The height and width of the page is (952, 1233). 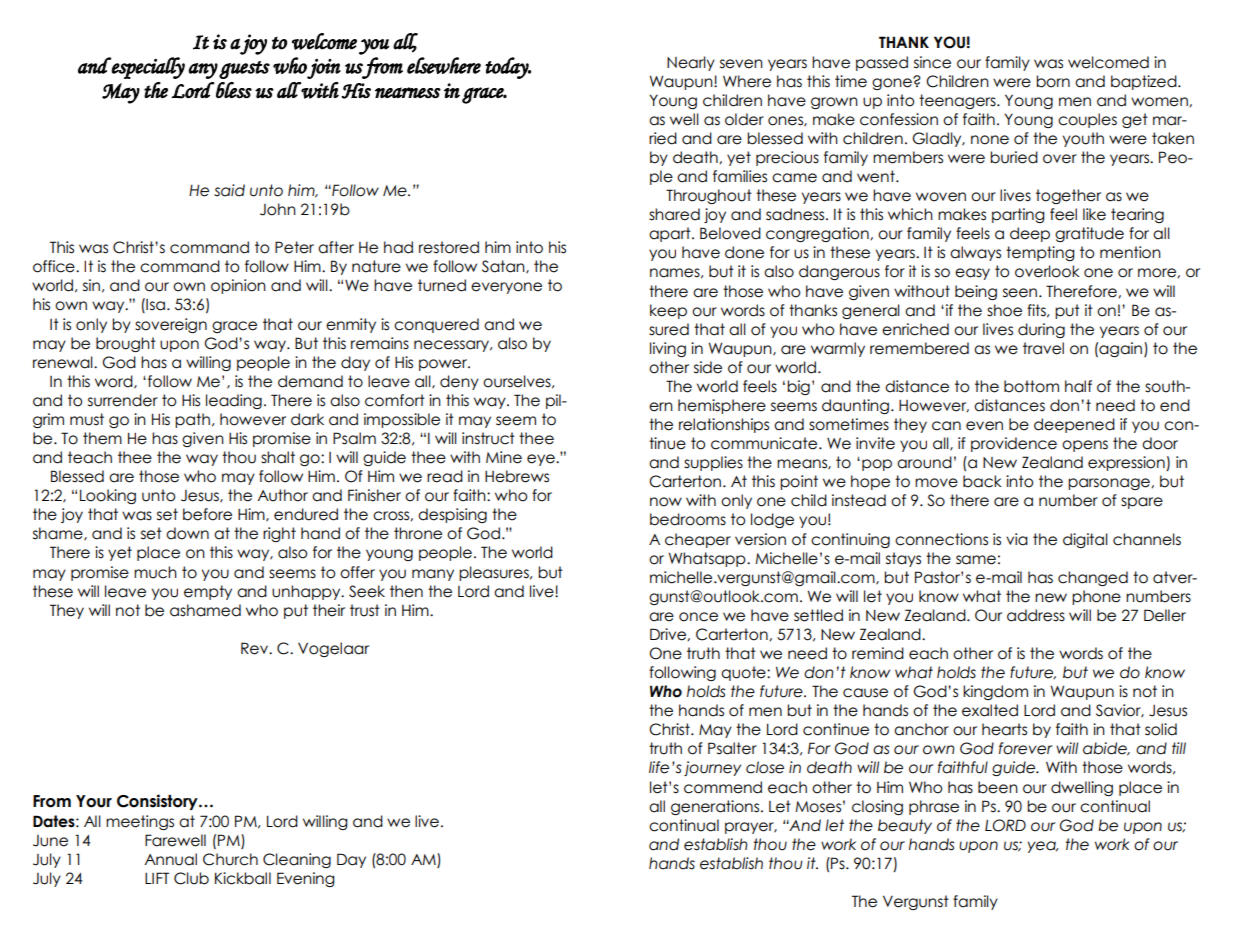 What do you see at coordinates (1053, 81) in the page?
I see `born` at bounding box center [1053, 81].
